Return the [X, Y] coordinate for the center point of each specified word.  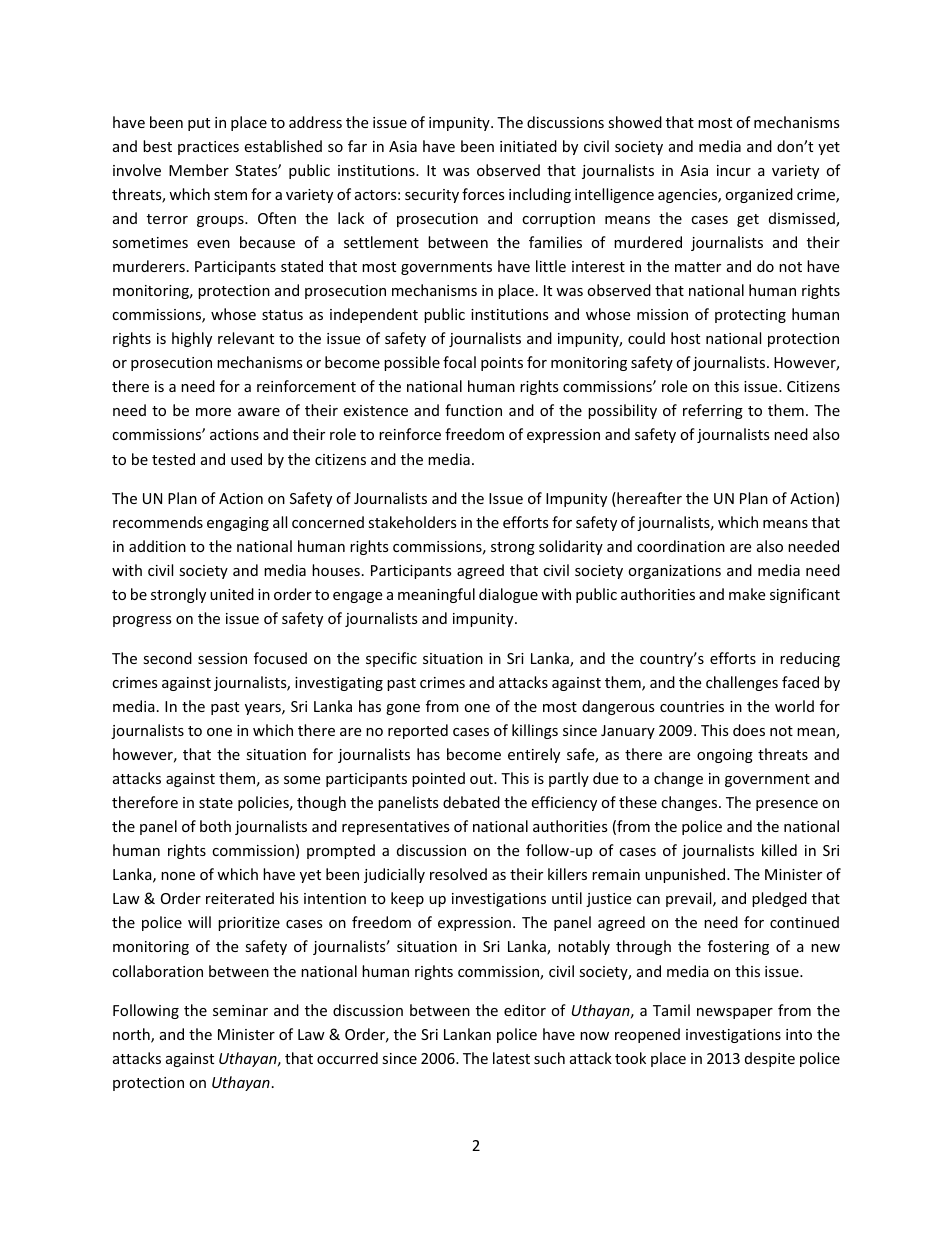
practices [208, 148]
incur [734, 170]
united [232, 594]
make [747, 594]
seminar [240, 1010]
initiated [528, 146]
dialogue [508, 595]
